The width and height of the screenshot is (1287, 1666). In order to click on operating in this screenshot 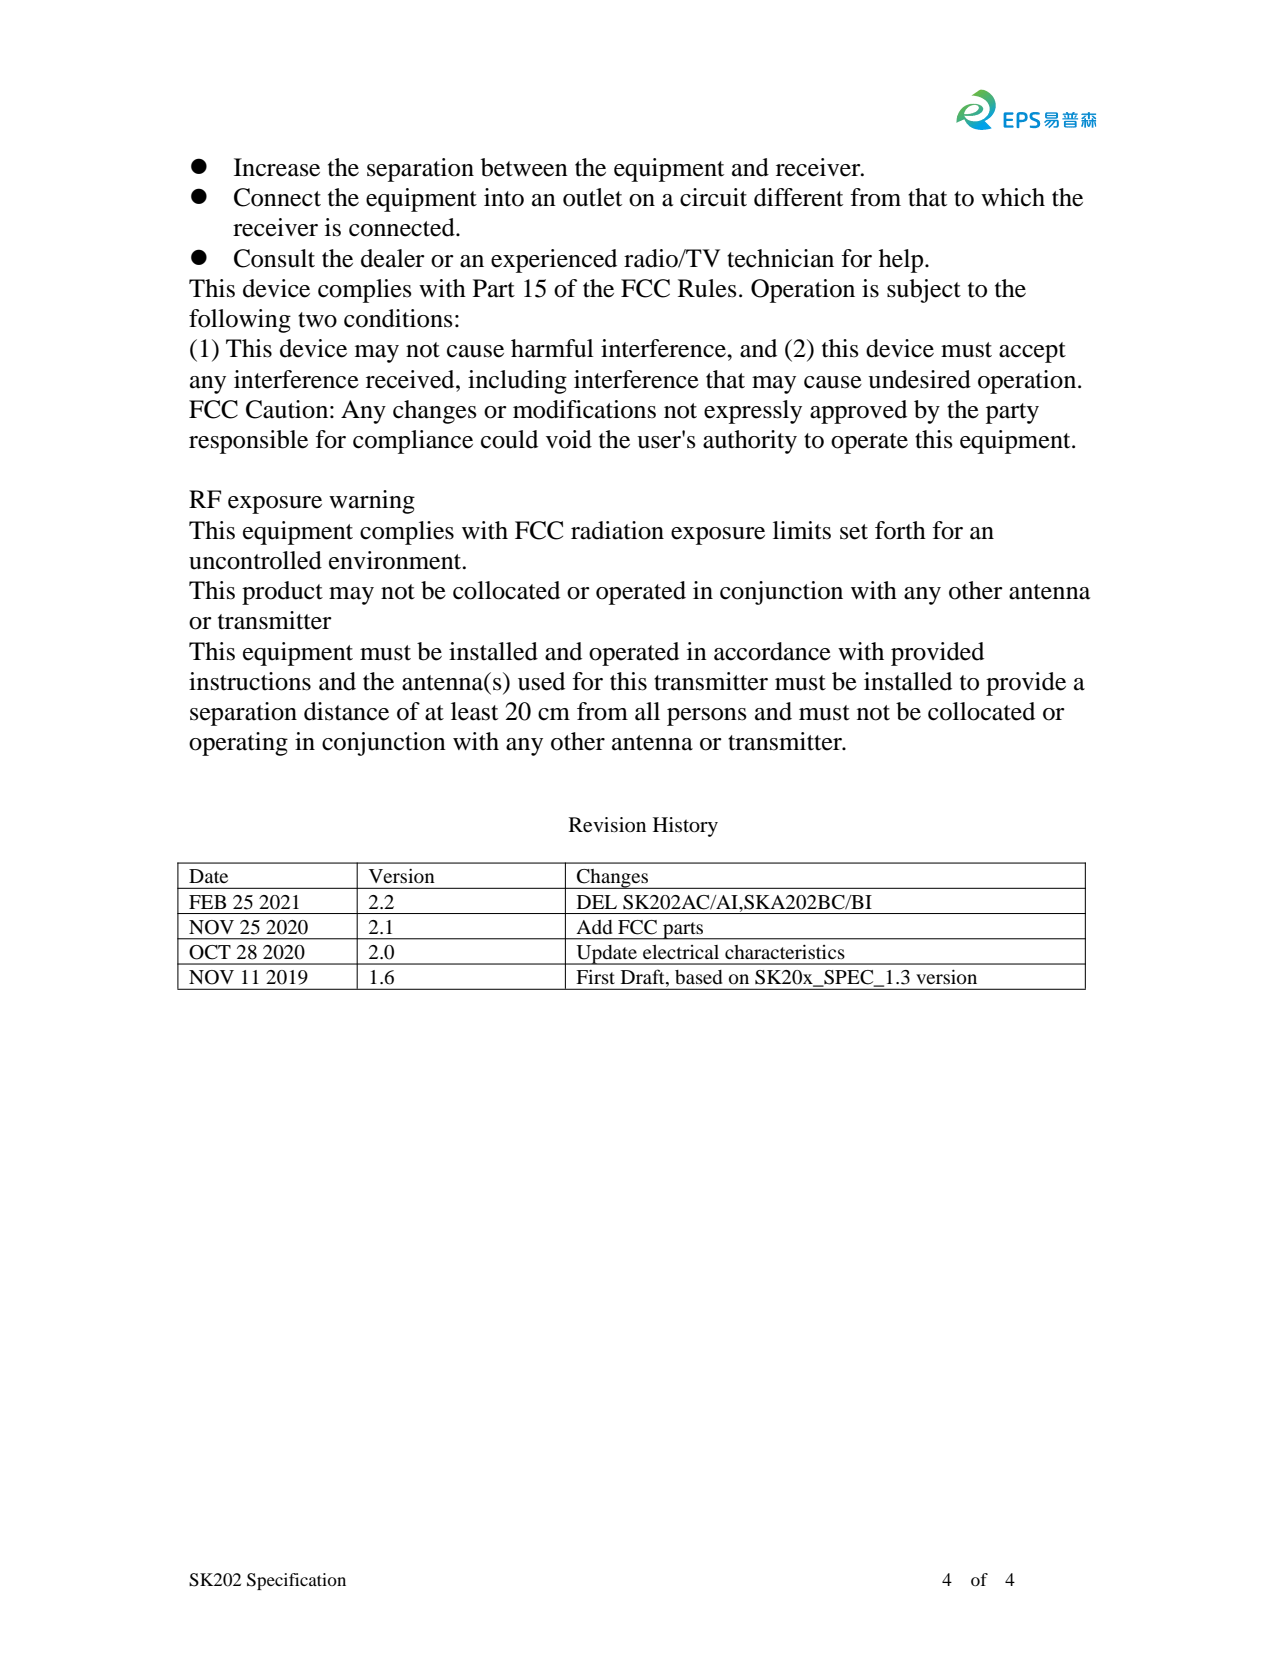, I will do `click(238, 744)`.
